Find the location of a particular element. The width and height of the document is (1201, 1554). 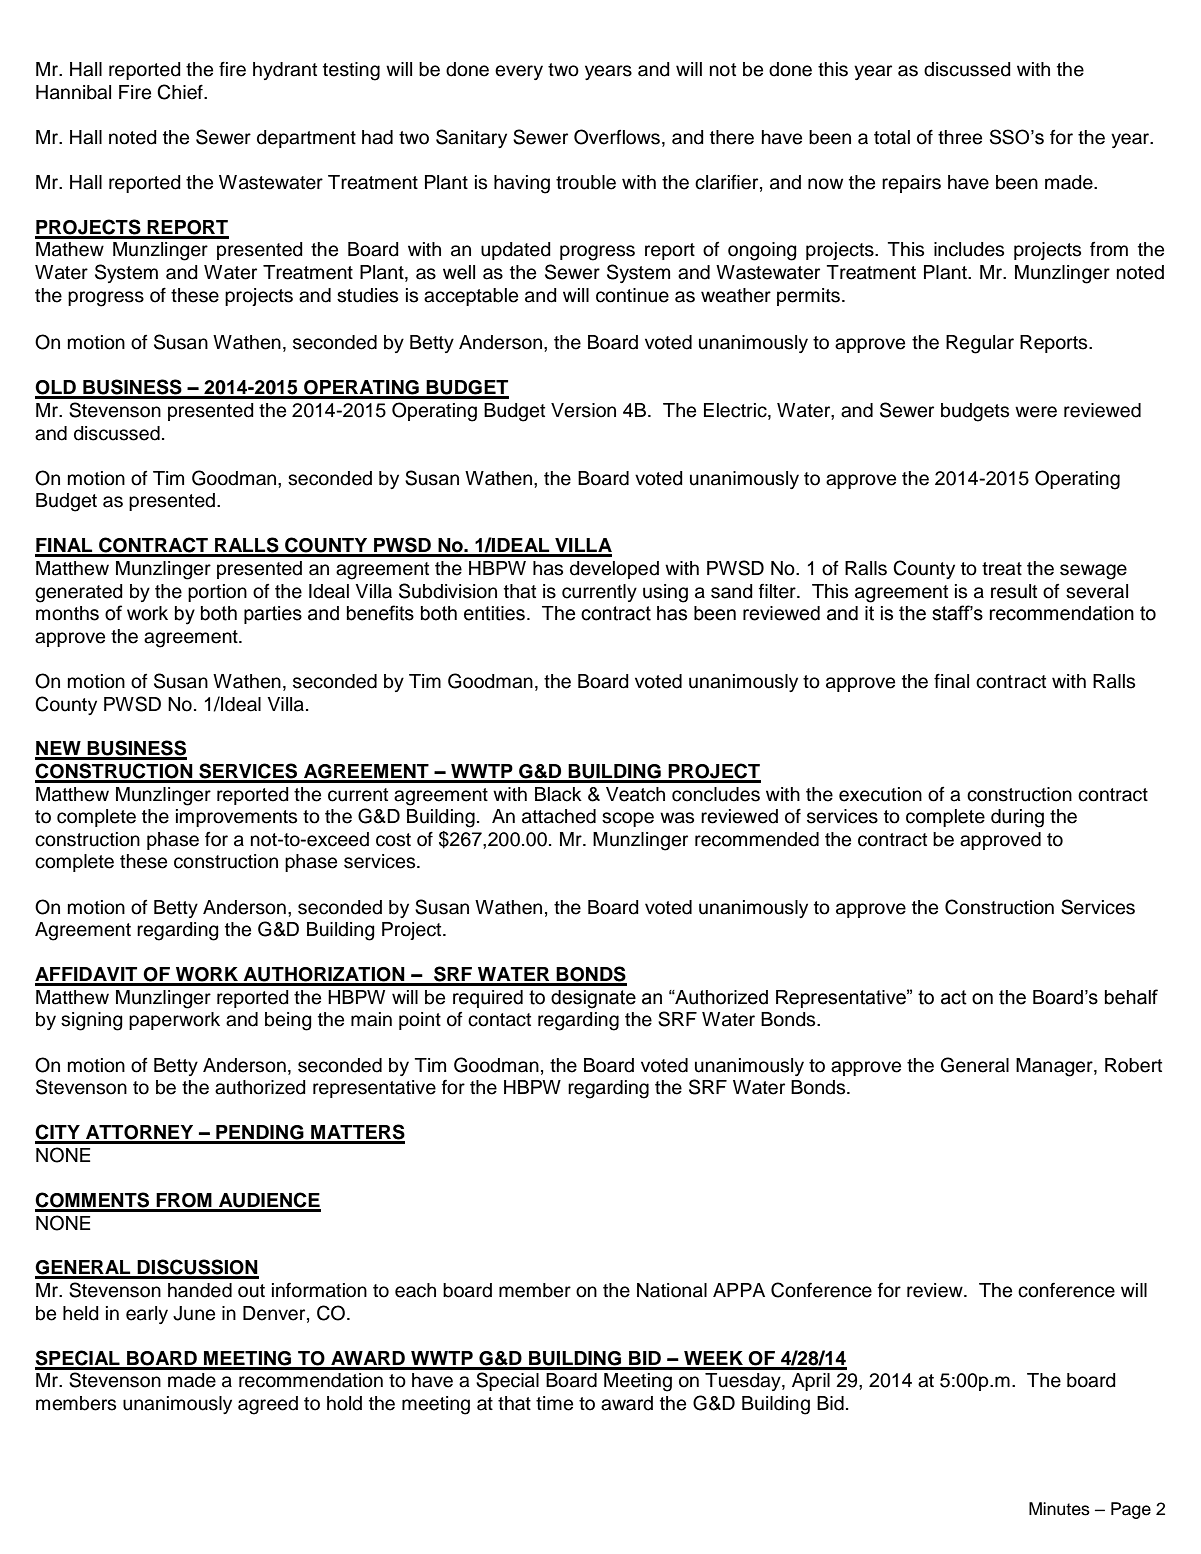

agreed is located at coordinates (268, 1405).
